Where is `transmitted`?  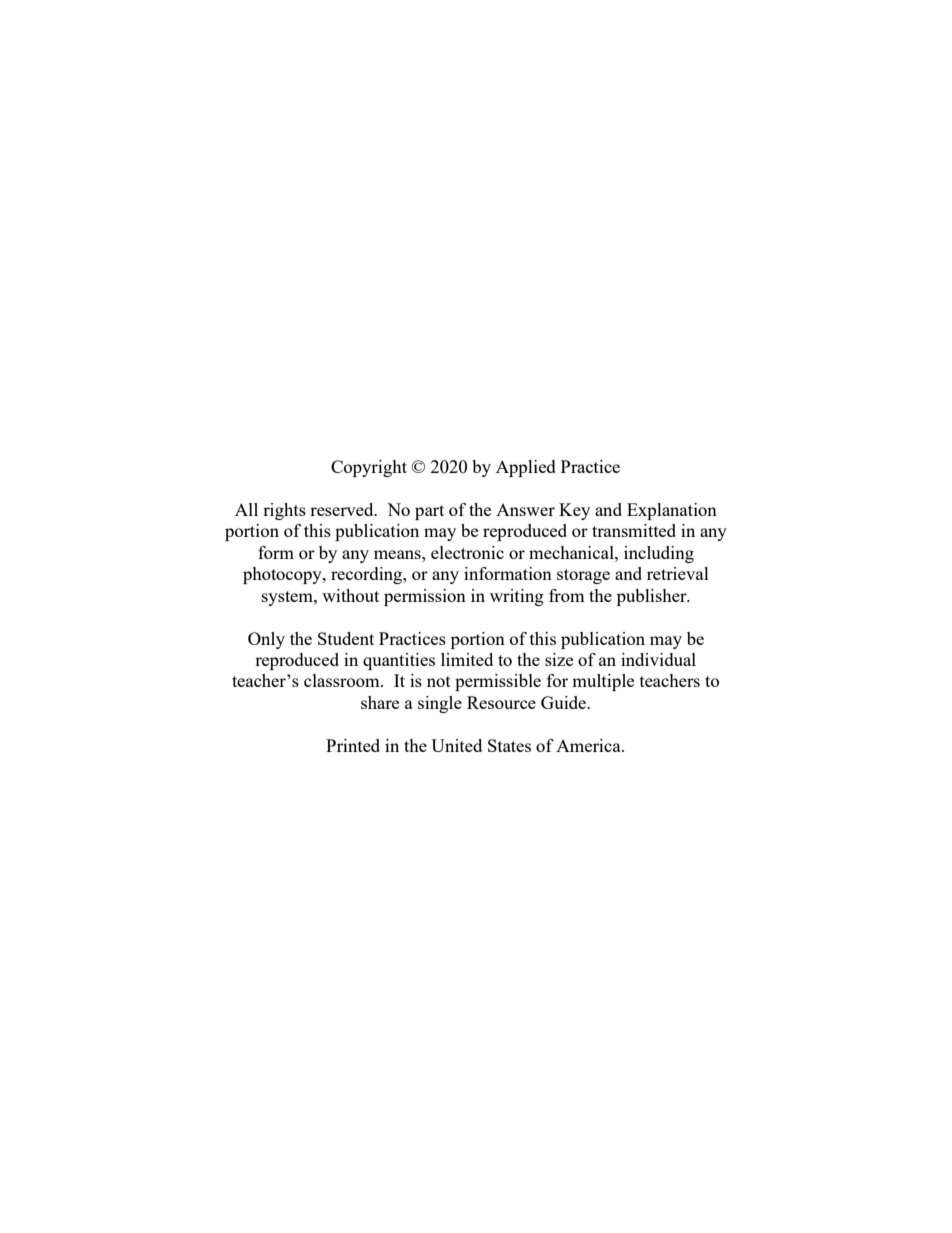
transmitted is located at coordinates (634, 530).
